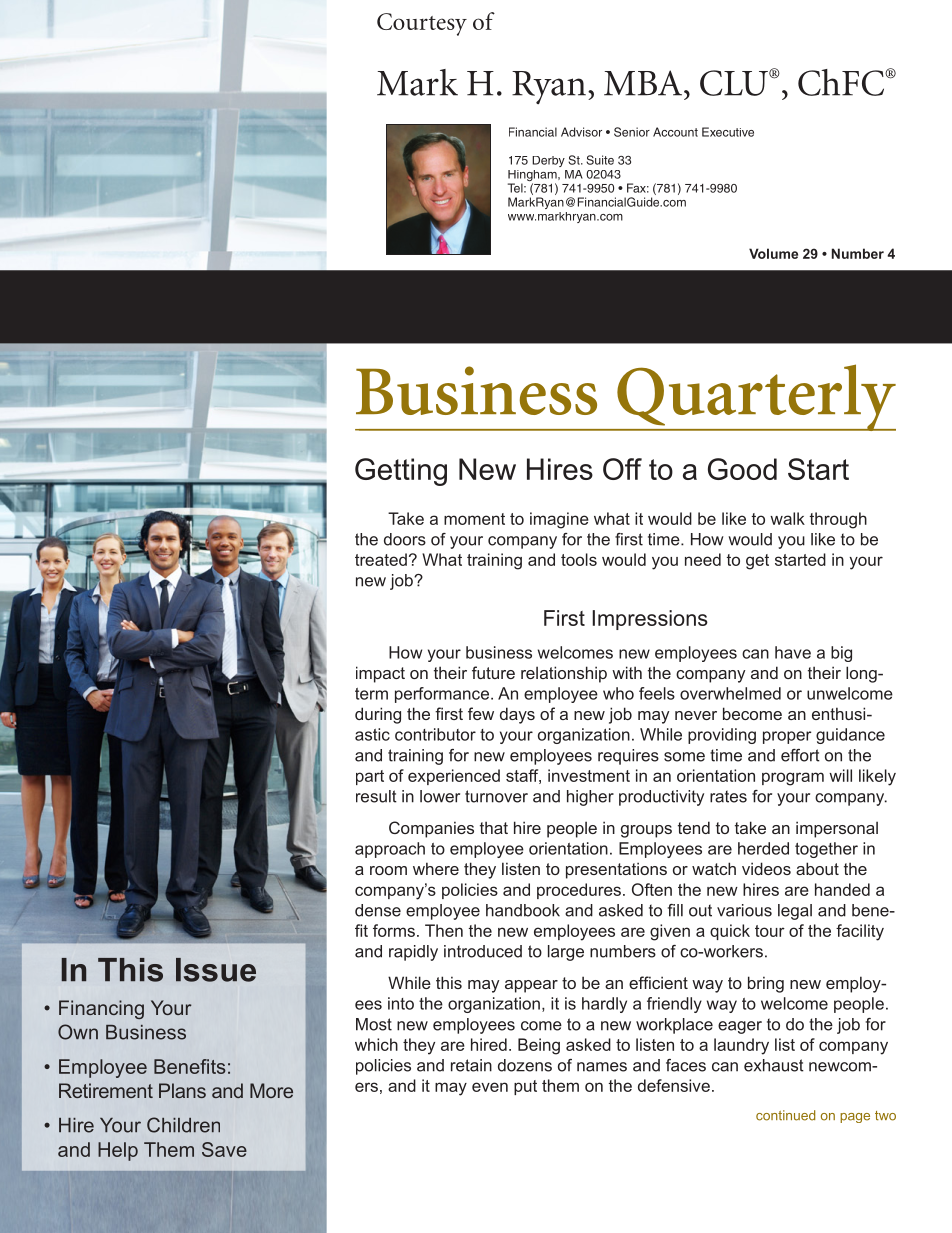 This screenshot has height=1233, width=952. Describe the element at coordinates (183, 1125) in the screenshot. I see `Children` at that location.
